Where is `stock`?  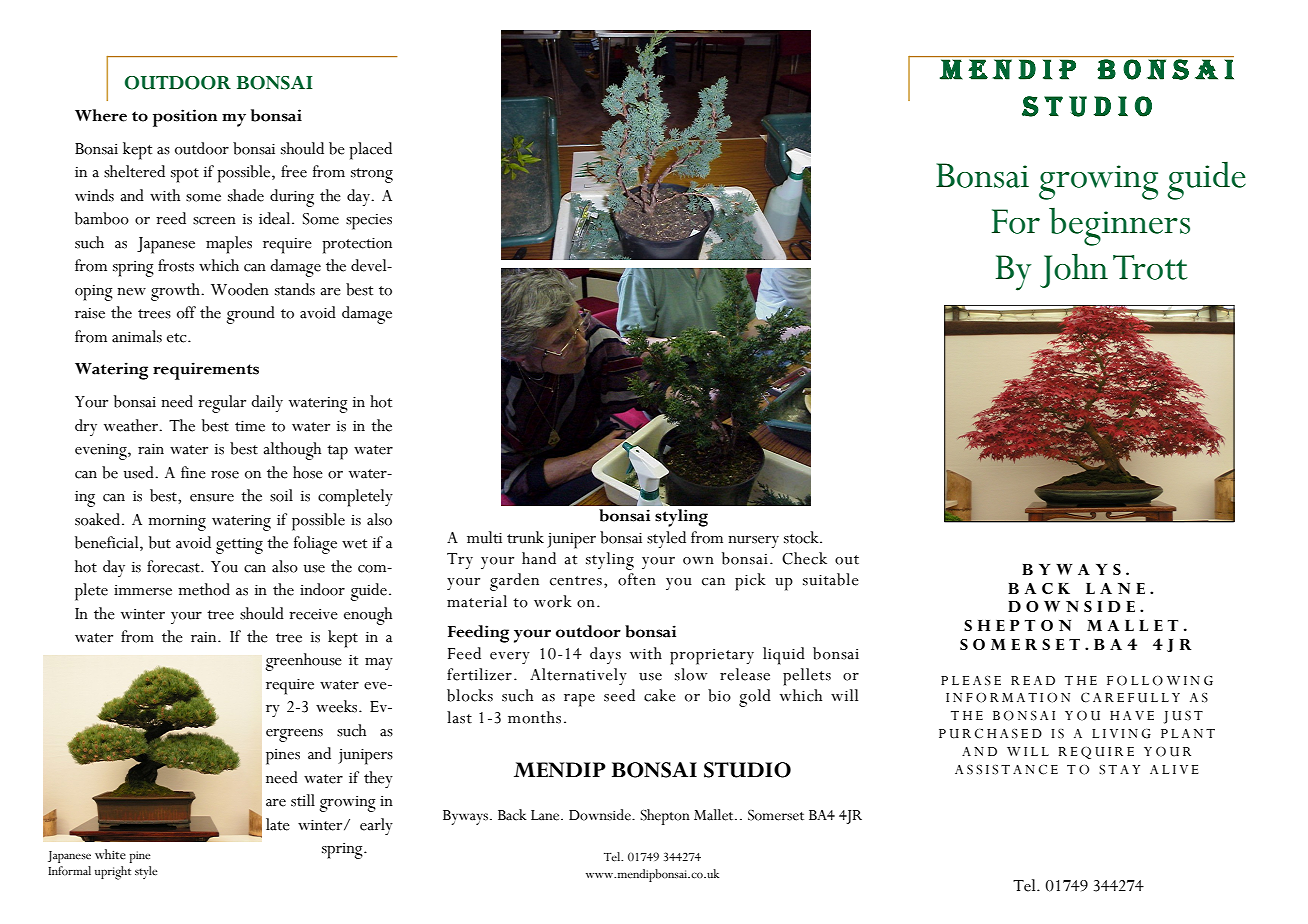
stock is located at coordinates (802, 537).
